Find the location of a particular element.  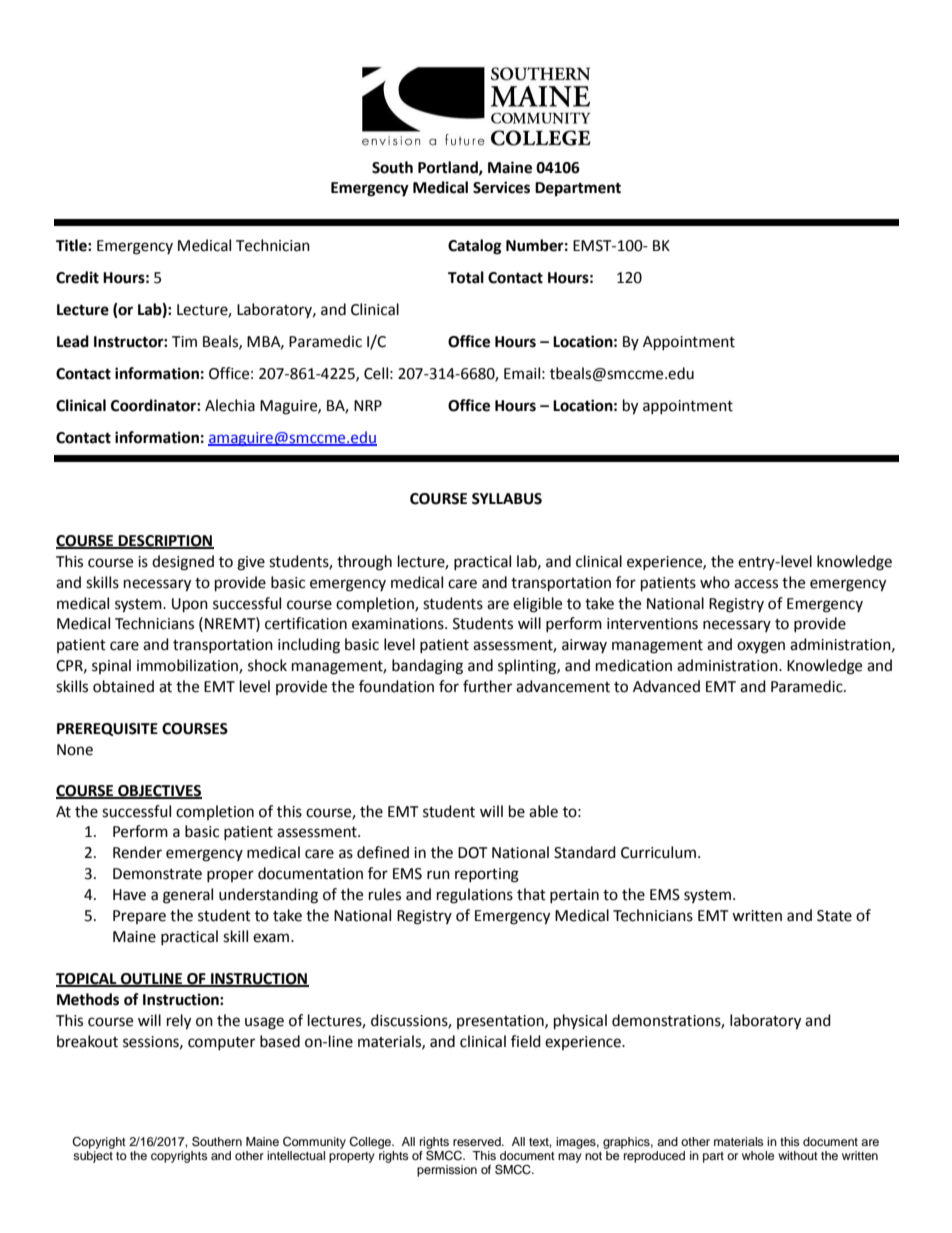

Catalog is located at coordinates (475, 247).
